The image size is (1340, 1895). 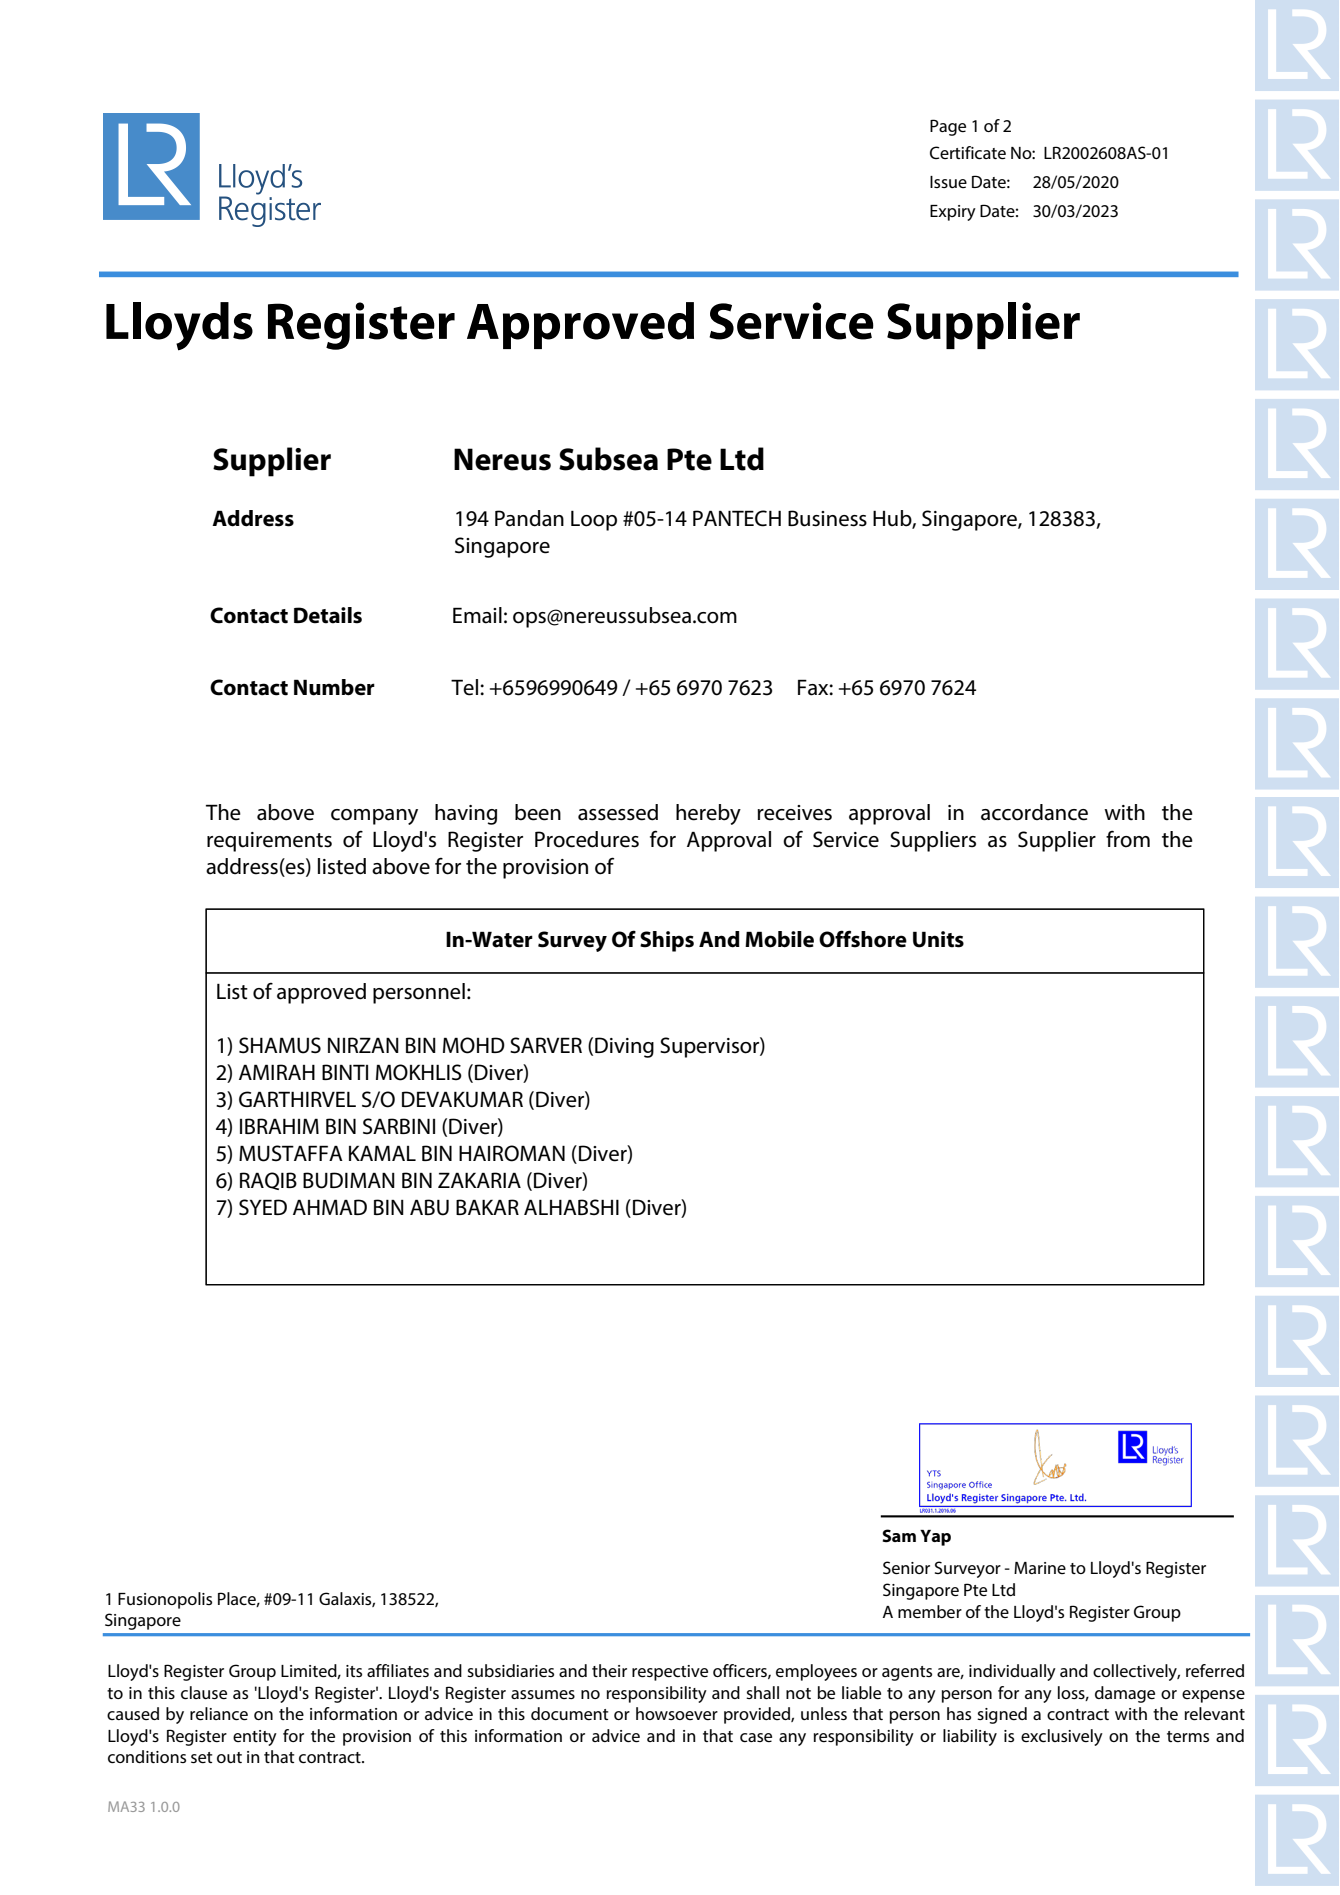 I want to click on Pandan, so click(x=529, y=518).
